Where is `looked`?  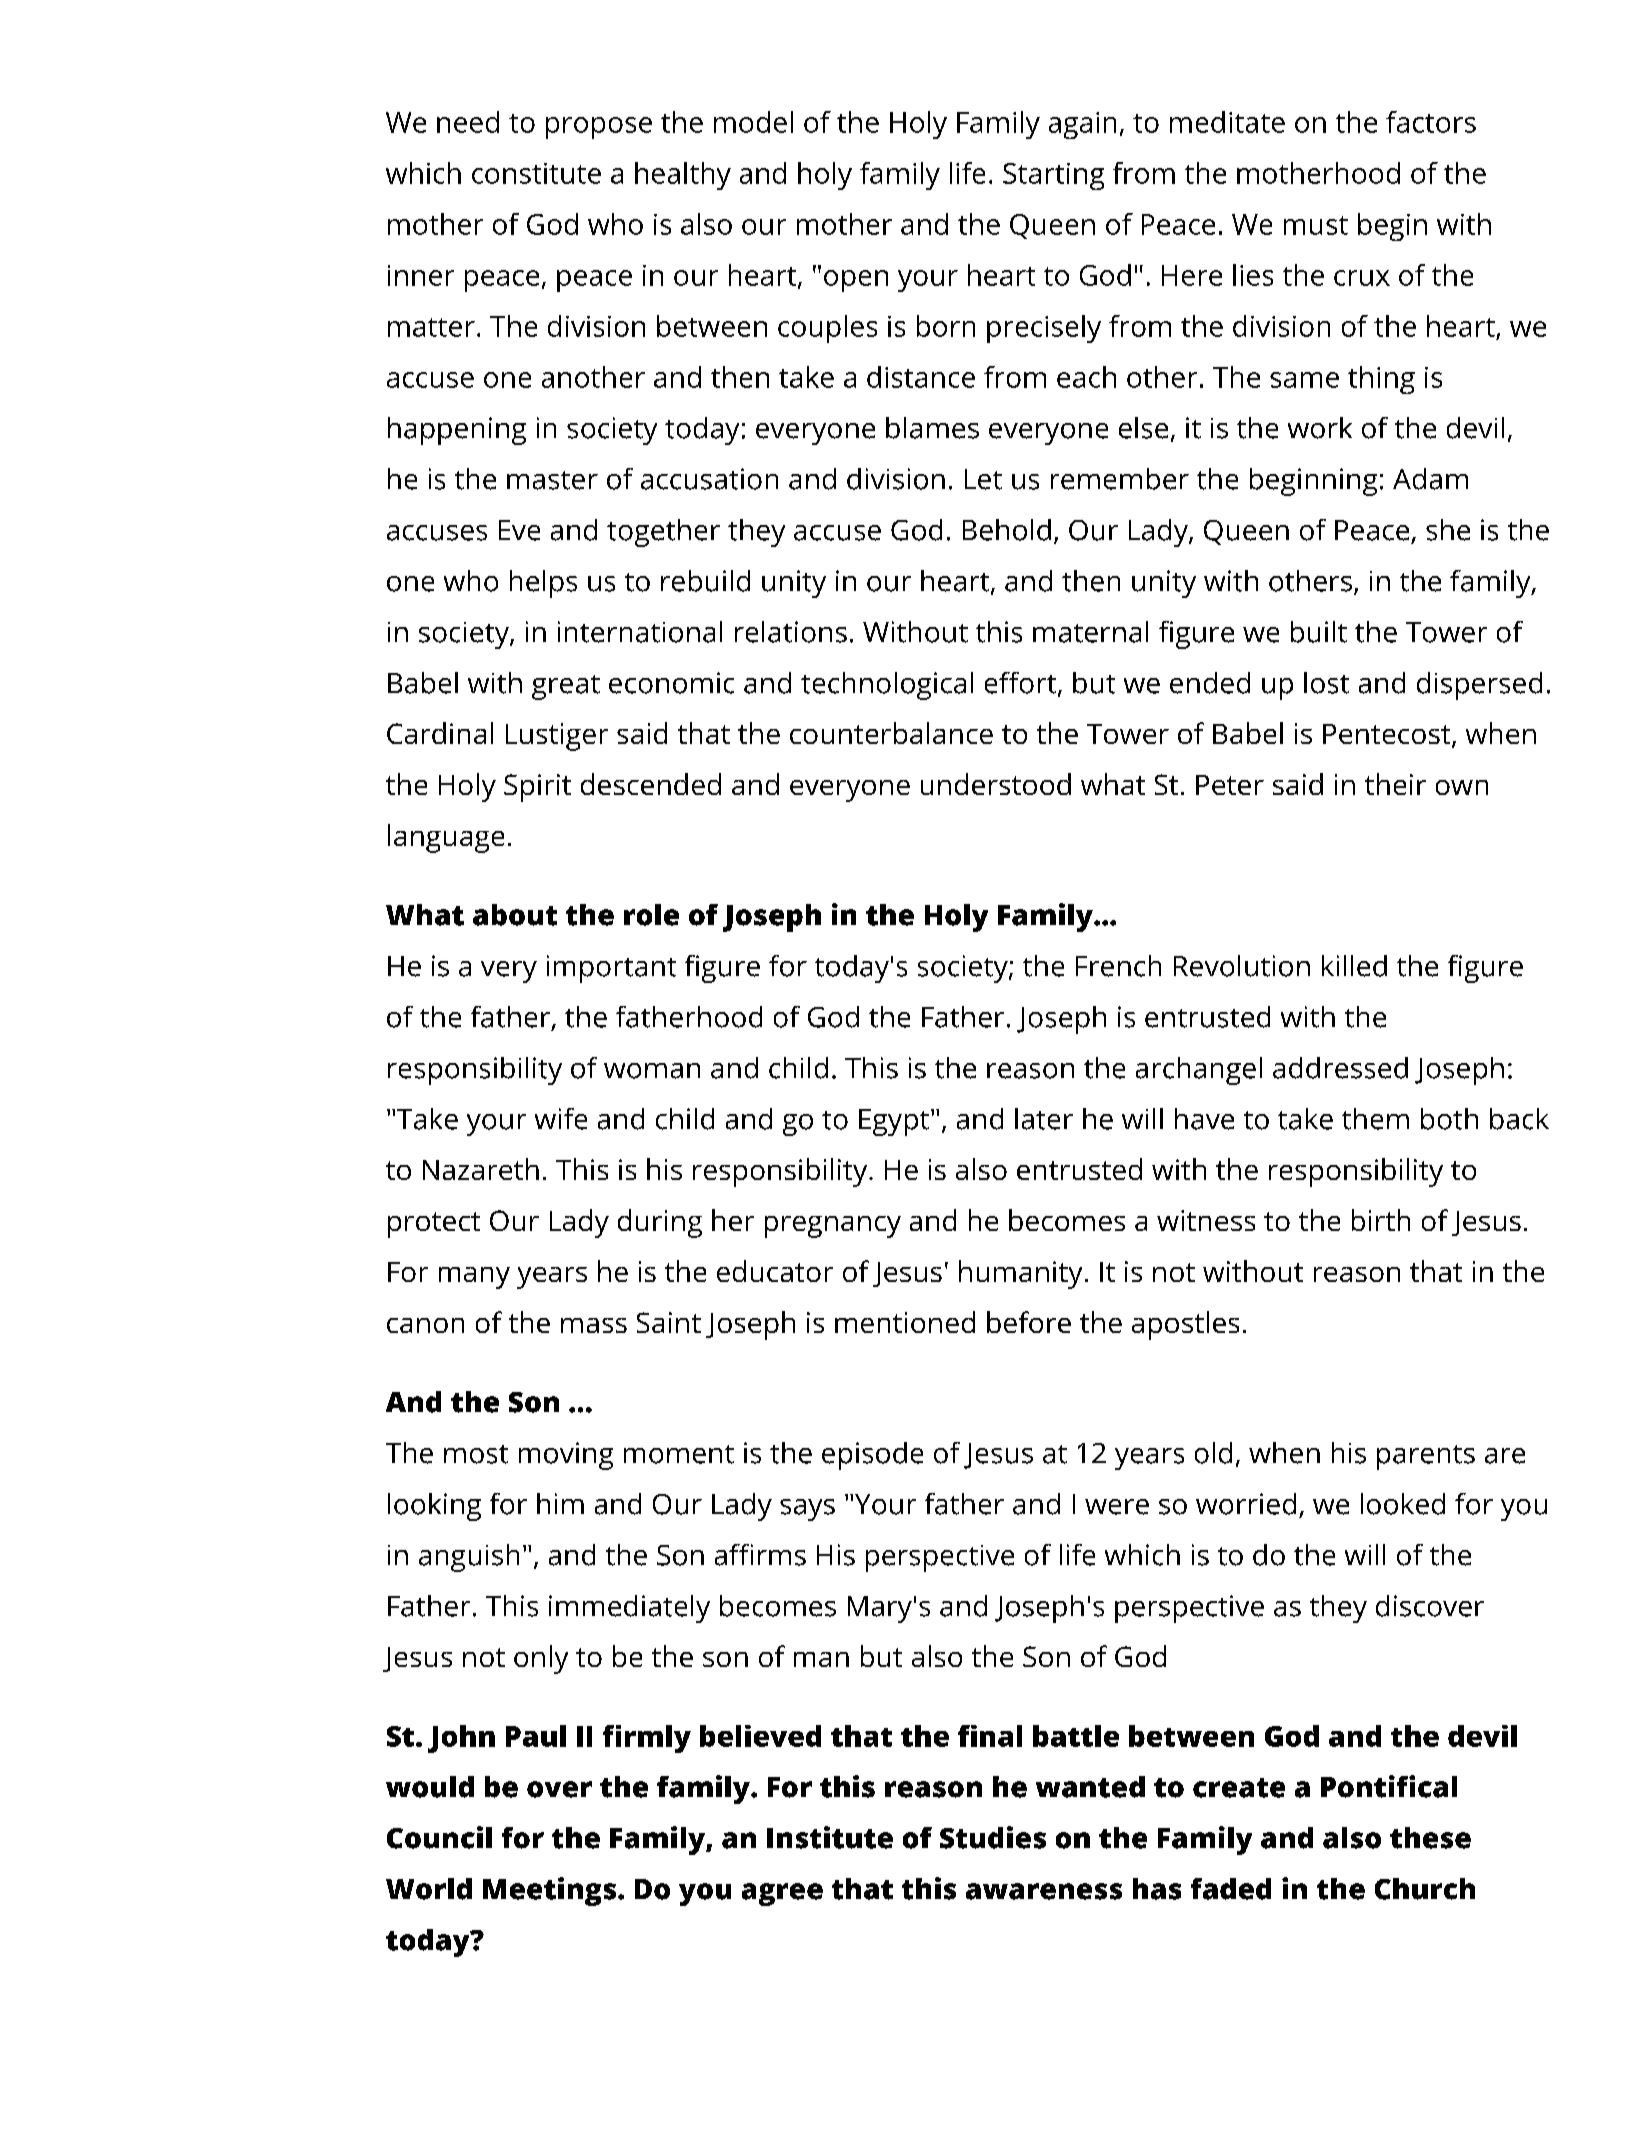 looked is located at coordinates (1403, 1504).
